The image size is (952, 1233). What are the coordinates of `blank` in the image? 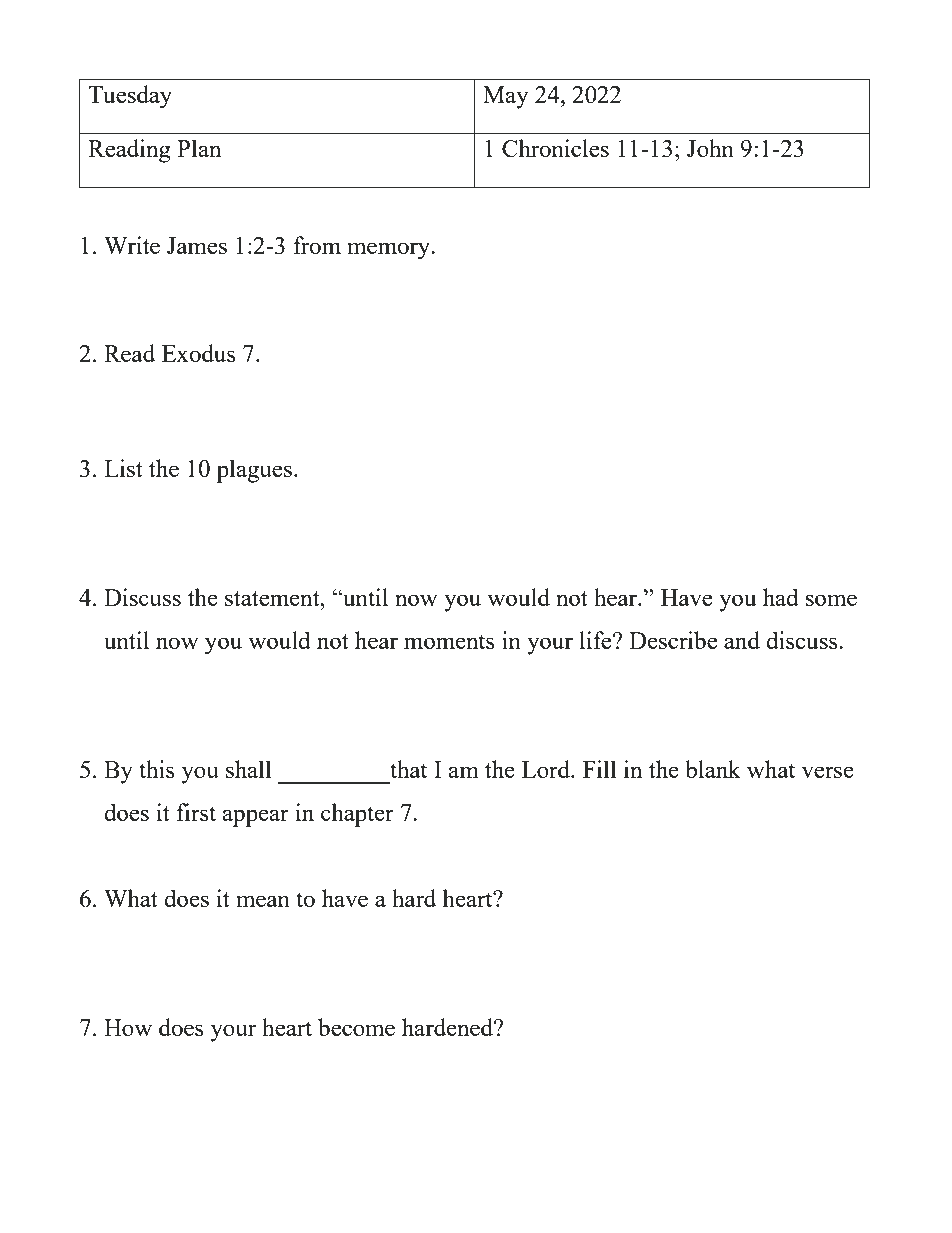 It's located at (713, 769).
